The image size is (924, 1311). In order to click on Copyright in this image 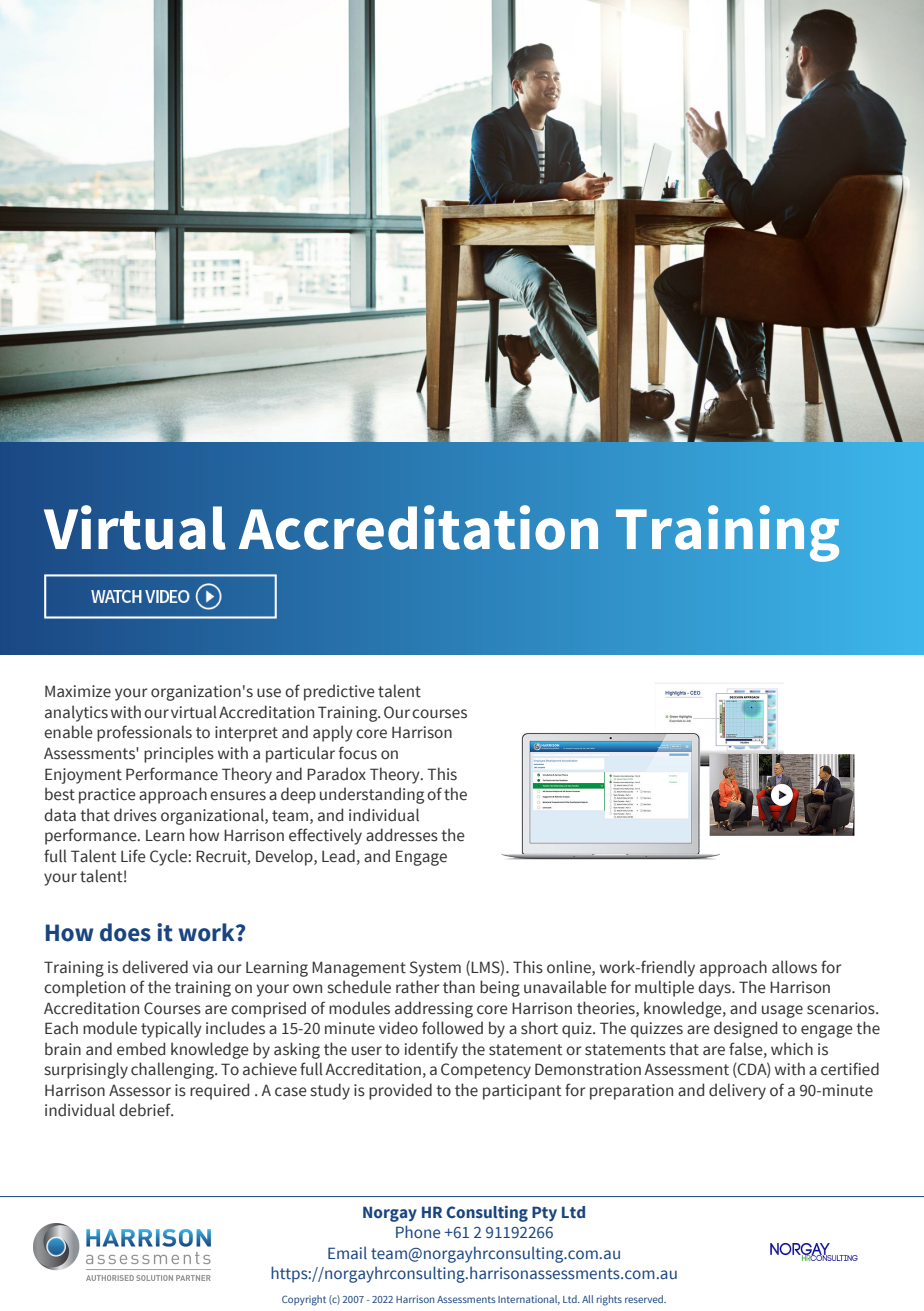, I will do `click(304, 1300)`.
